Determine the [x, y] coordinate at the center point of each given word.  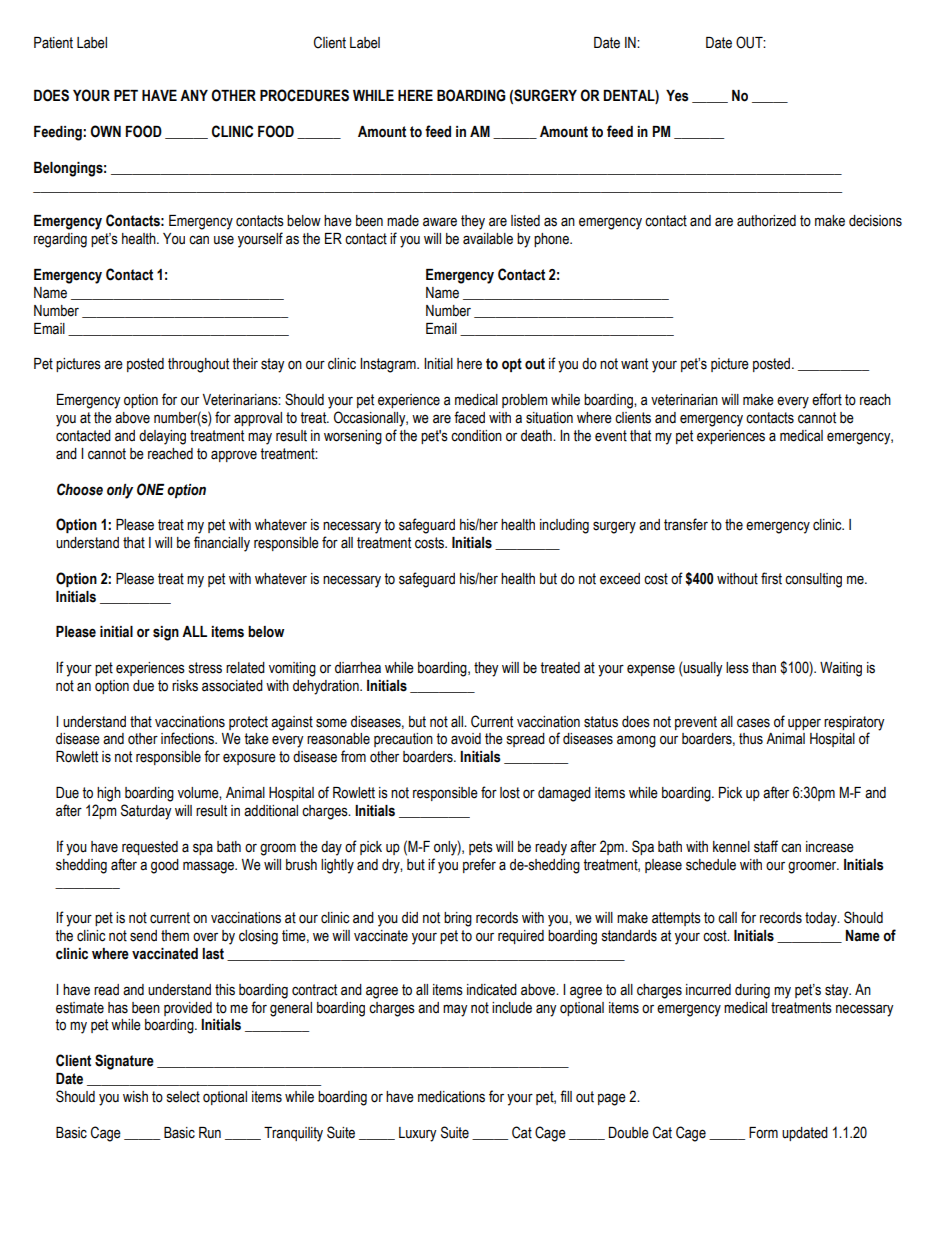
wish [135, 1097]
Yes [677, 96]
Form [763, 1133]
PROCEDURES [304, 95]
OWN [105, 131]
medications [451, 1097]
